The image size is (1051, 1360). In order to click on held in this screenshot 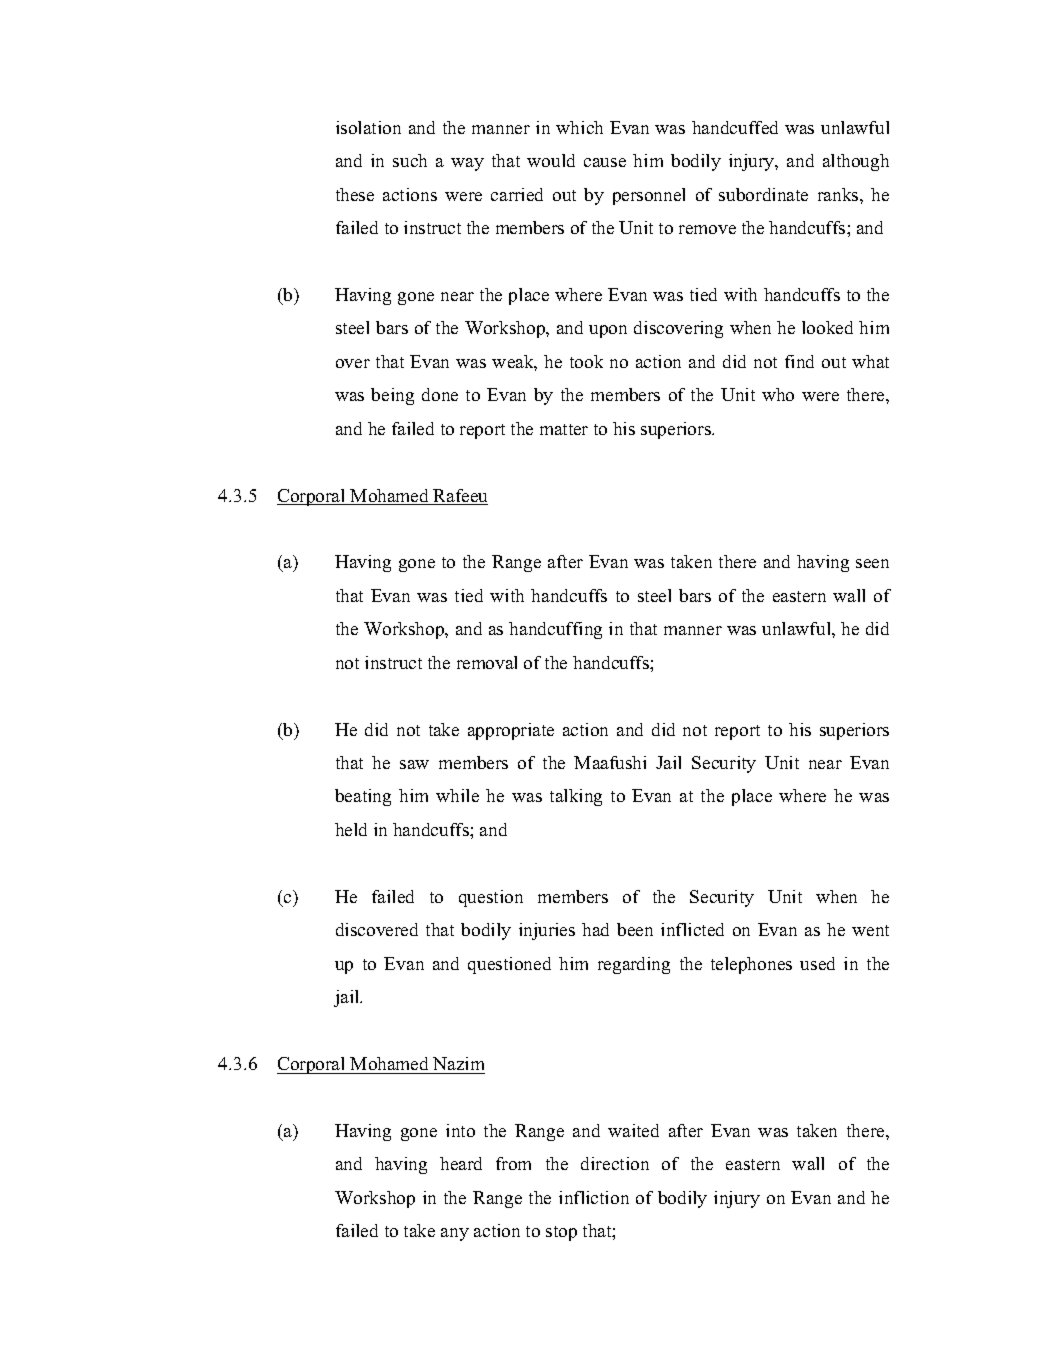, I will do `click(351, 829)`.
